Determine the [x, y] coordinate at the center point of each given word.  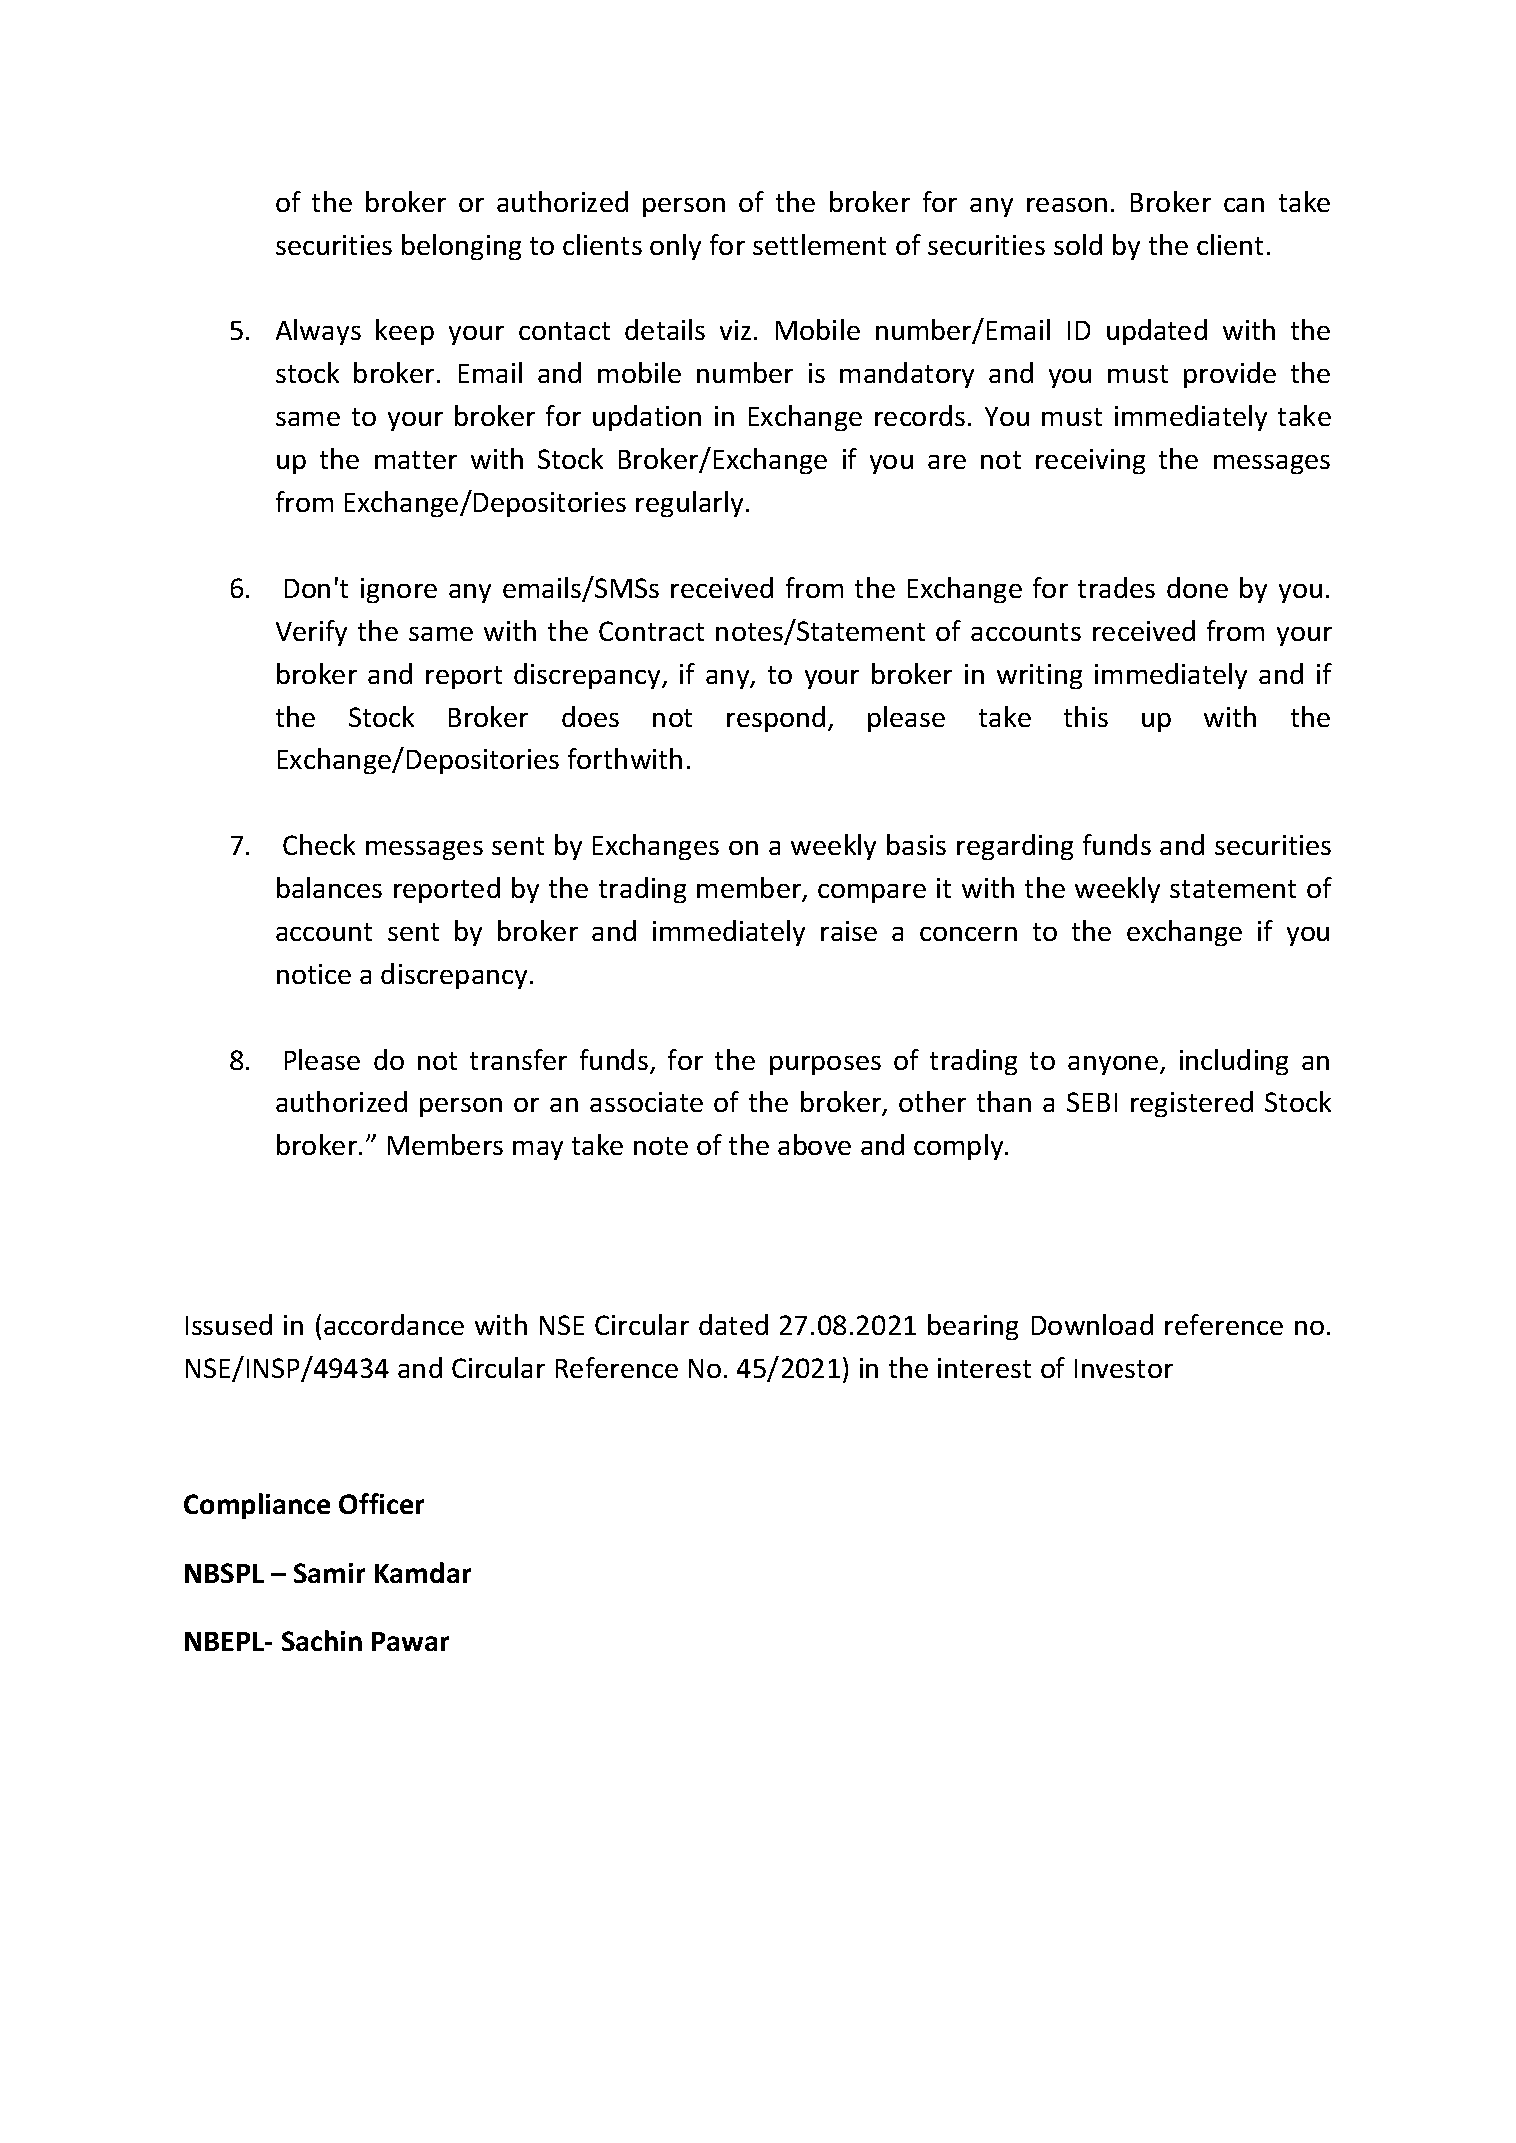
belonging [461, 247]
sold [1078, 244]
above [814, 1144]
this [1086, 716]
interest [984, 1368]
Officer [381, 1503]
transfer [518, 1059]
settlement [819, 244]
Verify [311, 633]
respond [776, 719]
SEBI [1092, 1102]
